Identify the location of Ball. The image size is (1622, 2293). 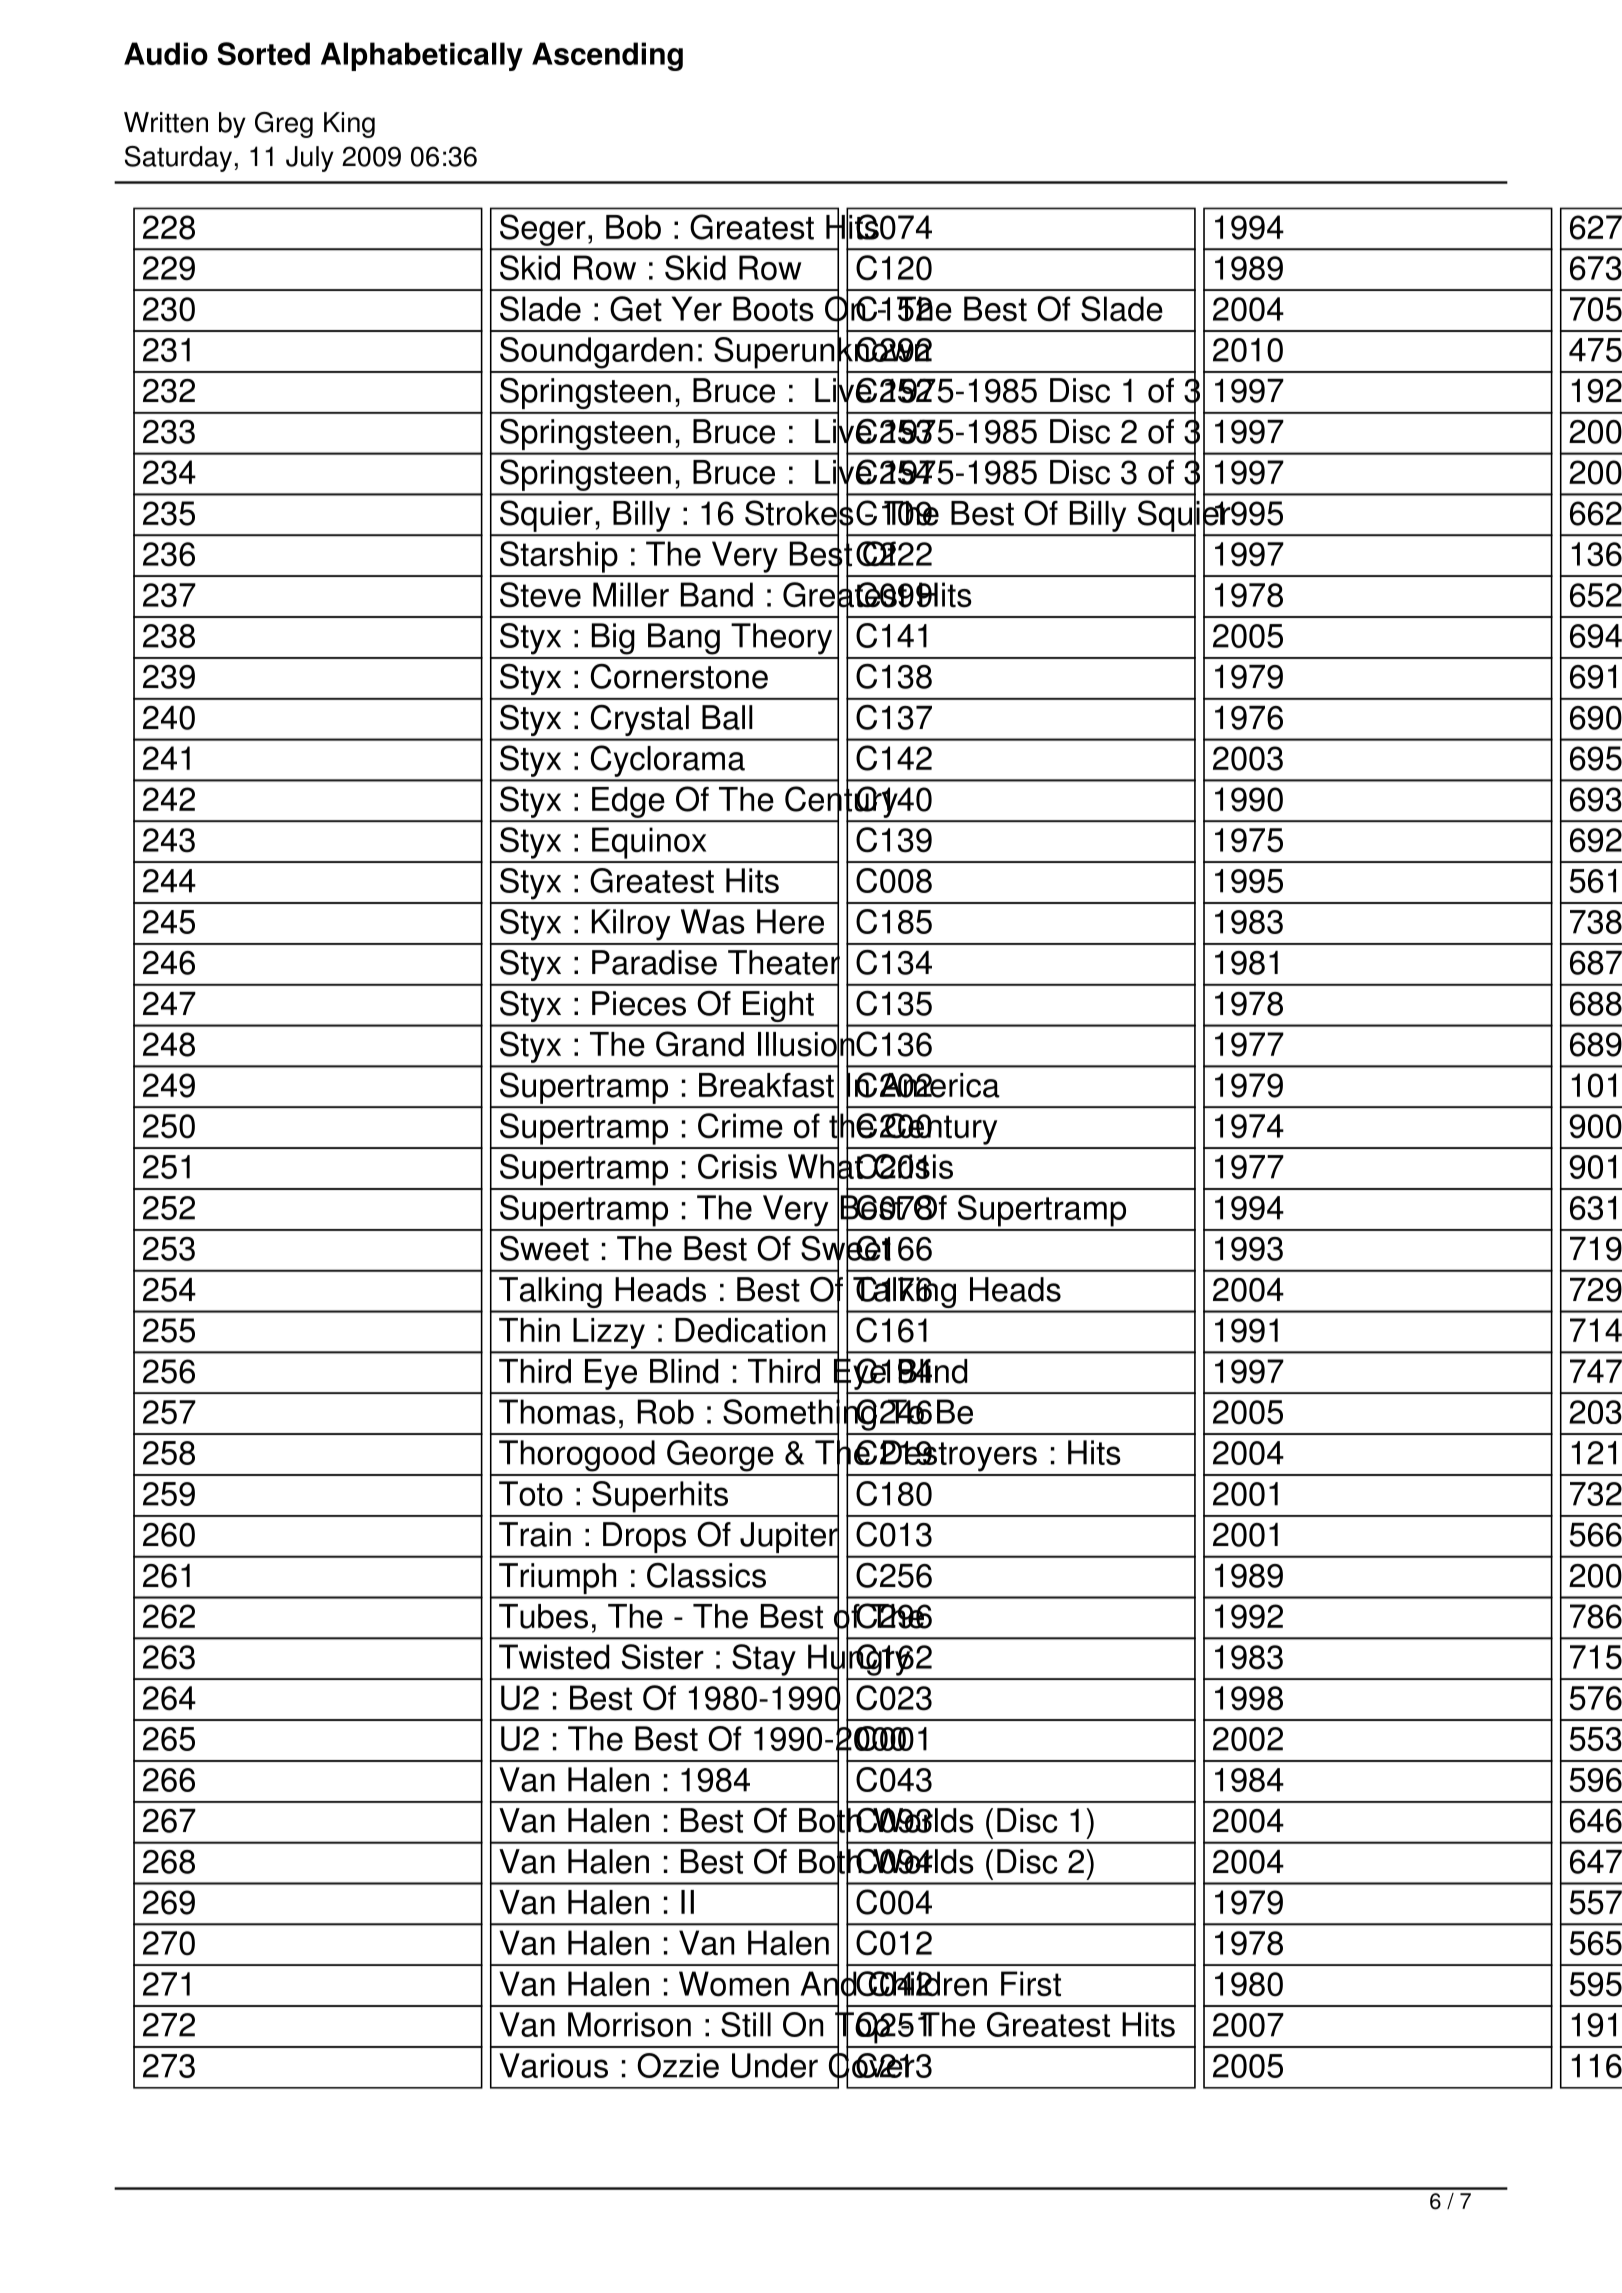
(727, 717).
